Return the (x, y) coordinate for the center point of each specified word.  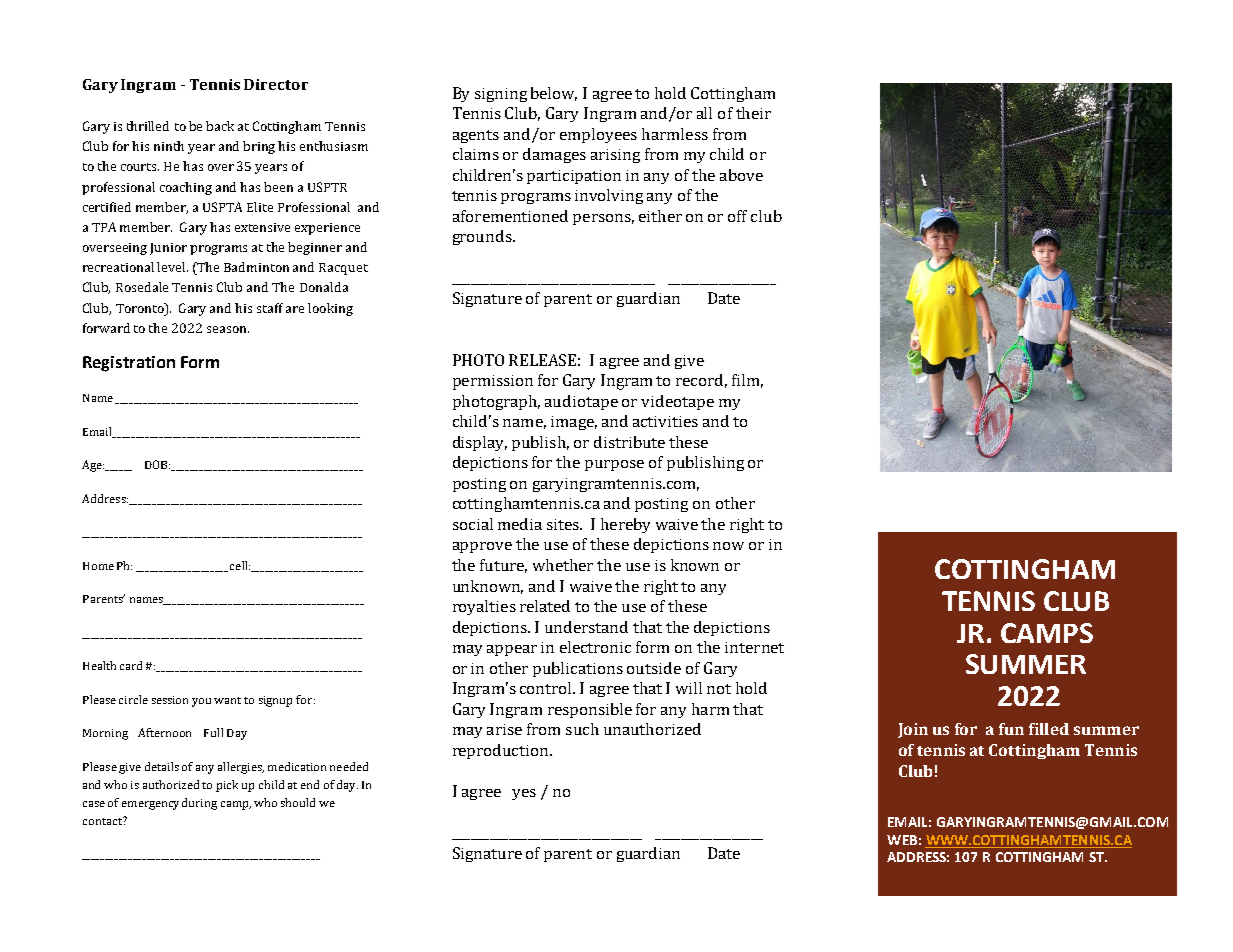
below (554, 94)
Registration (129, 364)
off (737, 216)
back (220, 126)
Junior (168, 249)
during (199, 804)
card (131, 665)
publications (578, 669)
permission (493, 382)
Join (913, 730)
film (747, 381)
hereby (625, 525)
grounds (483, 237)
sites (564, 524)
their (753, 113)
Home (98, 566)
